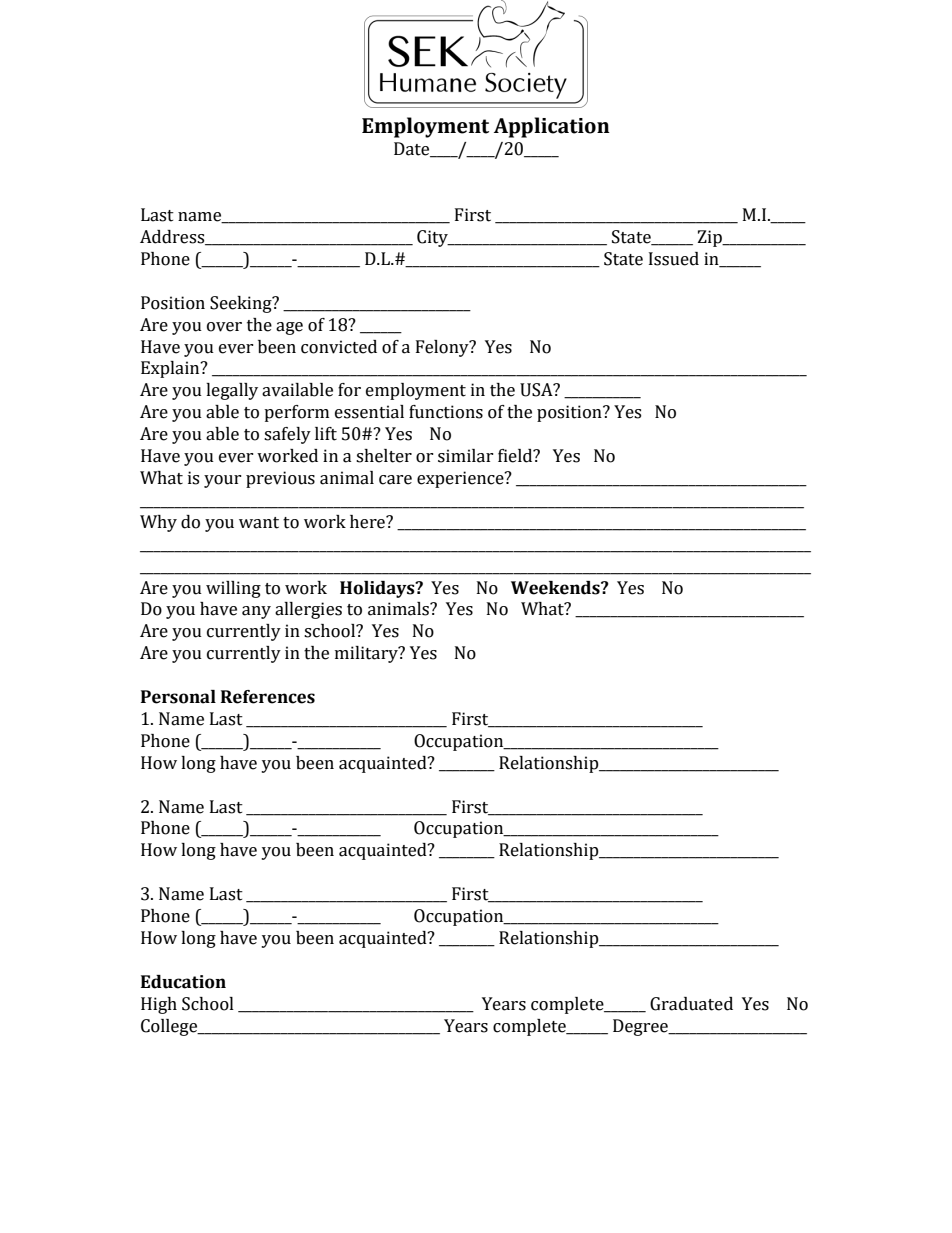 This page has height=1233, width=952. I want to click on Issued, so click(674, 259).
